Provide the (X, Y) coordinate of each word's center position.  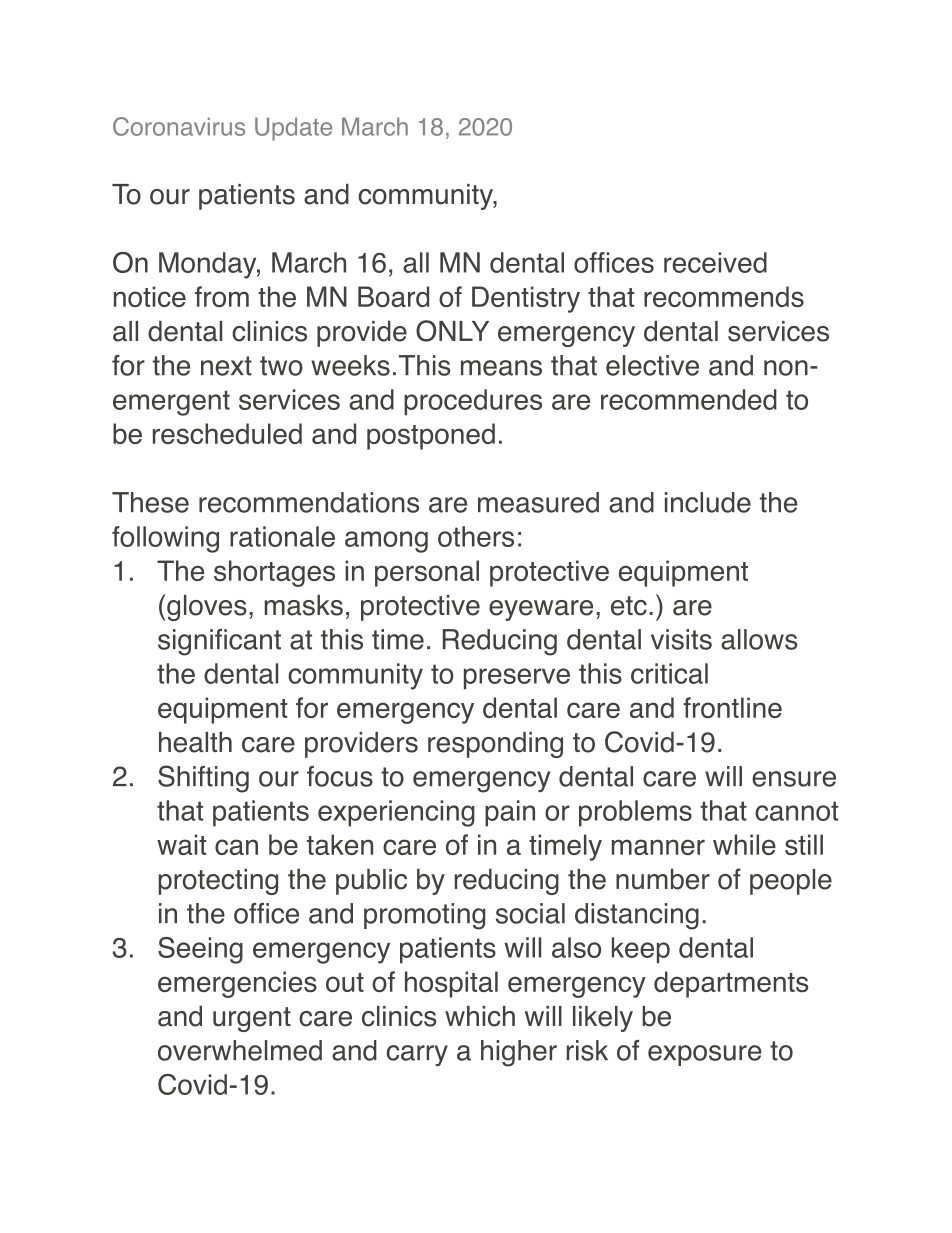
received (715, 262)
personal (427, 573)
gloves (207, 608)
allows (759, 639)
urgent (252, 1019)
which (480, 1016)
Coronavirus (179, 126)
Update (293, 129)
